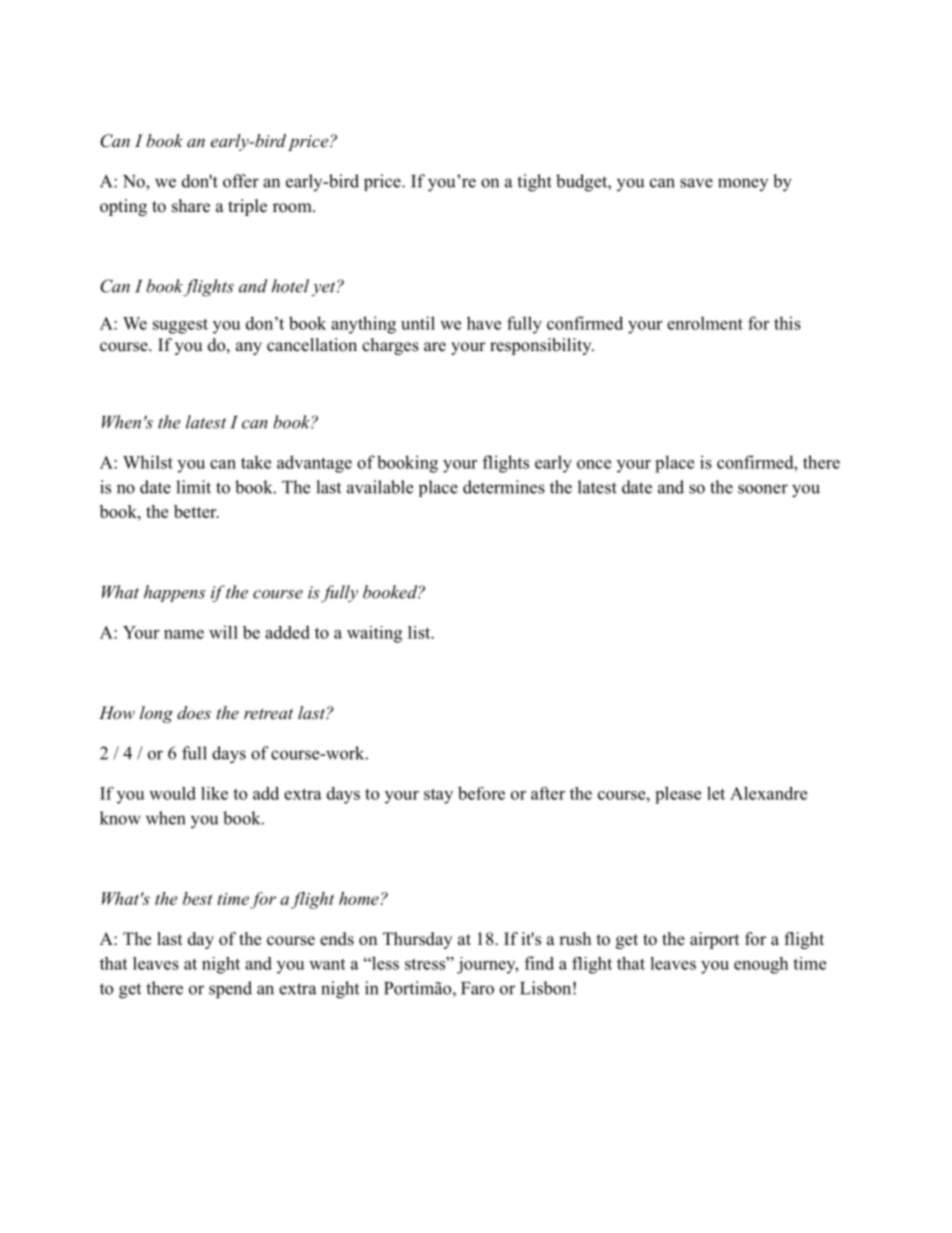 This screenshot has width=952, height=1233. I want to click on share, so click(191, 206).
